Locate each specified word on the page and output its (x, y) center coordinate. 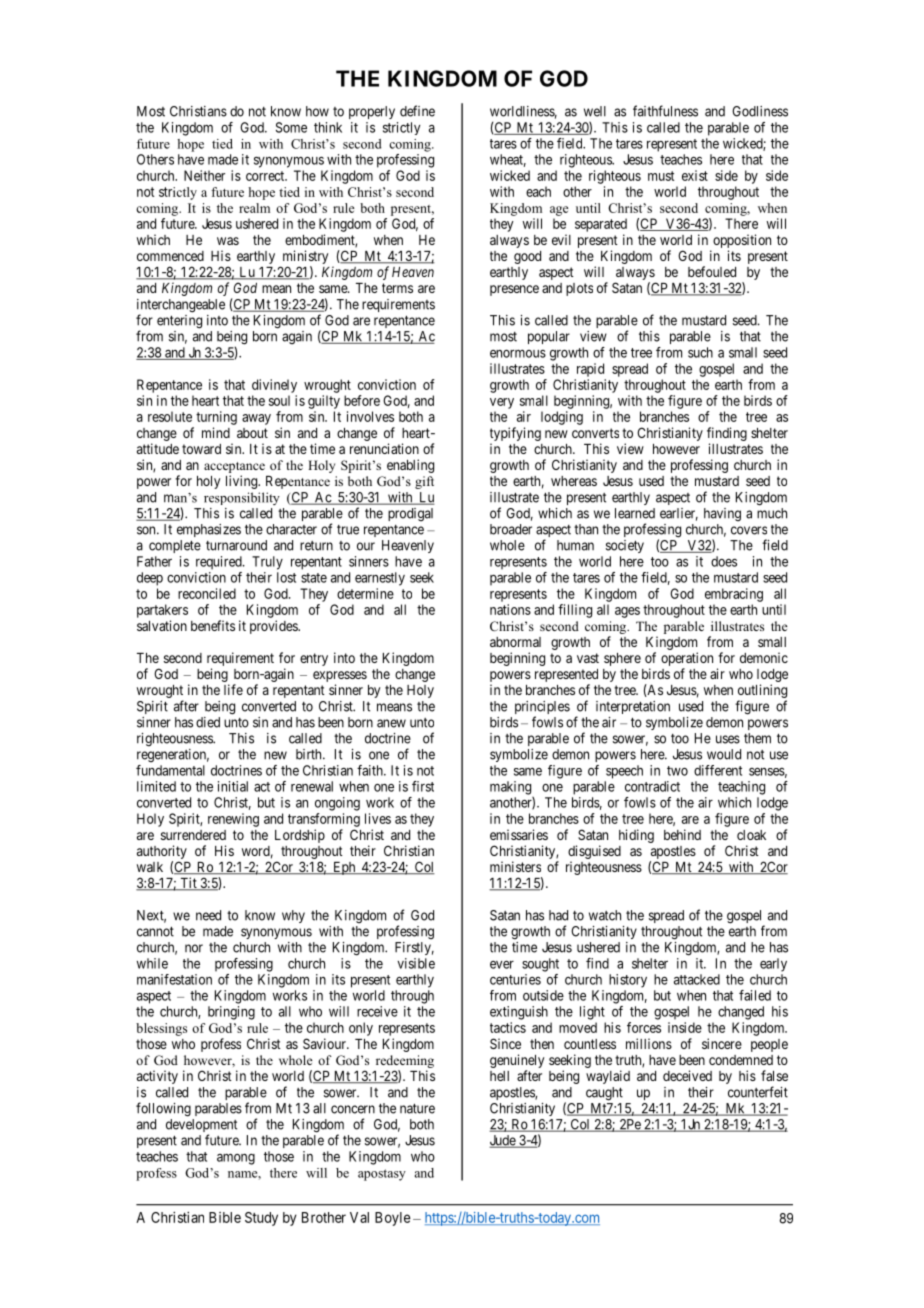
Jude (503, 1141)
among (236, 1159)
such (700, 352)
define (417, 111)
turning (216, 418)
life (233, 689)
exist (695, 175)
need (208, 915)
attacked (697, 979)
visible (416, 963)
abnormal (515, 642)
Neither (204, 175)
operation (687, 659)
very (502, 403)
